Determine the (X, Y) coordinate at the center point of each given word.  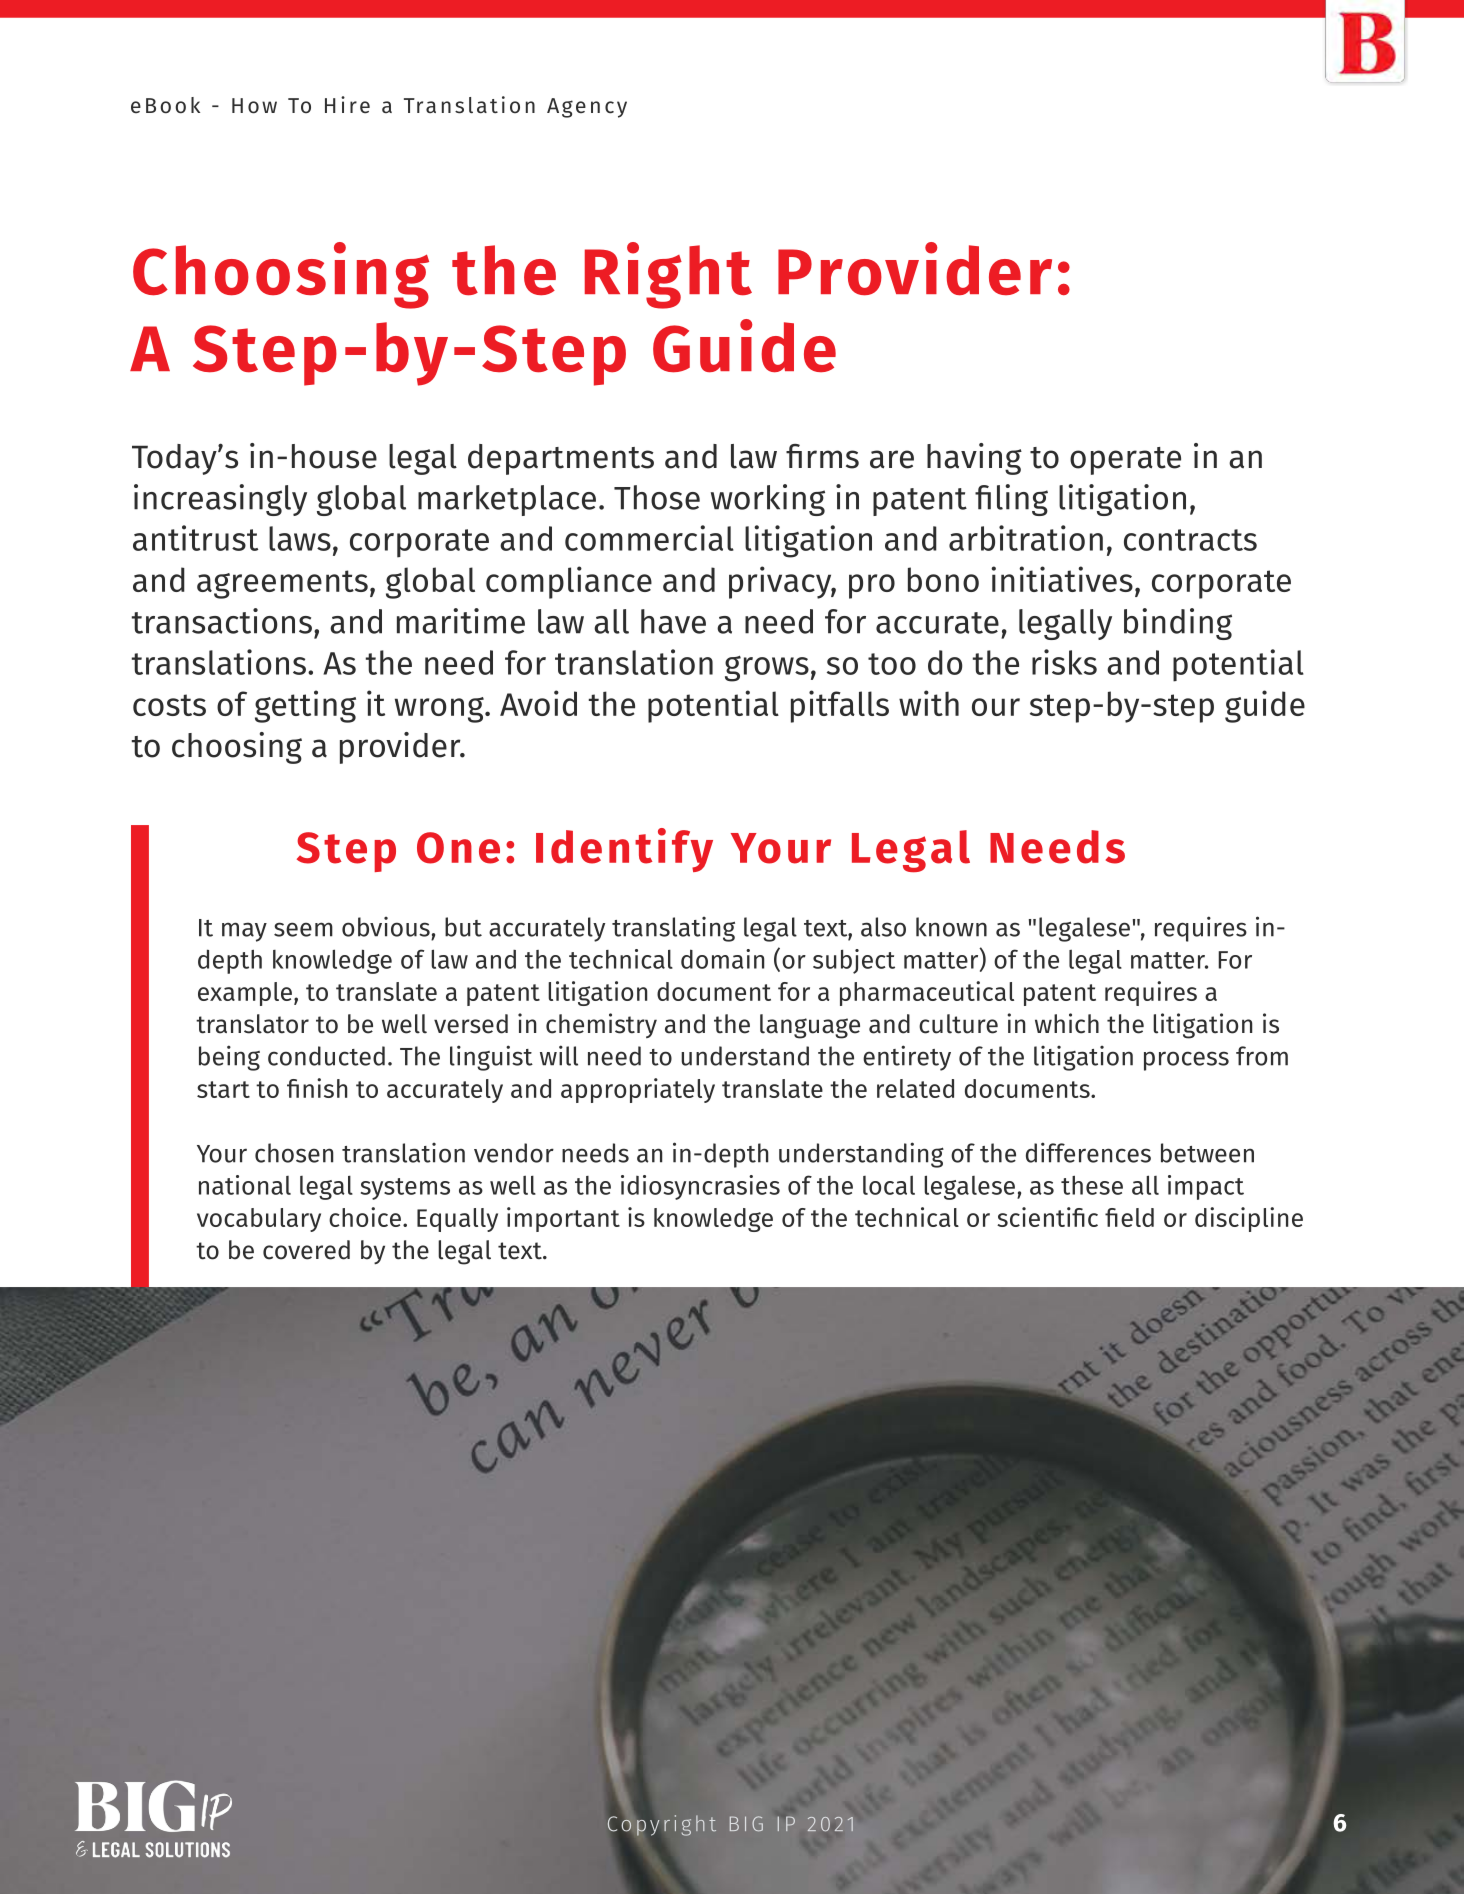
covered (306, 1250)
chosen (294, 1153)
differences (1088, 1152)
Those (657, 497)
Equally (457, 1220)
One (458, 848)
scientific (1047, 1217)
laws (300, 538)
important (563, 1219)
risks (1064, 662)
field (1129, 1217)
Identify (624, 850)
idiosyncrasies (700, 1187)
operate (1125, 461)
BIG (746, 1823)
